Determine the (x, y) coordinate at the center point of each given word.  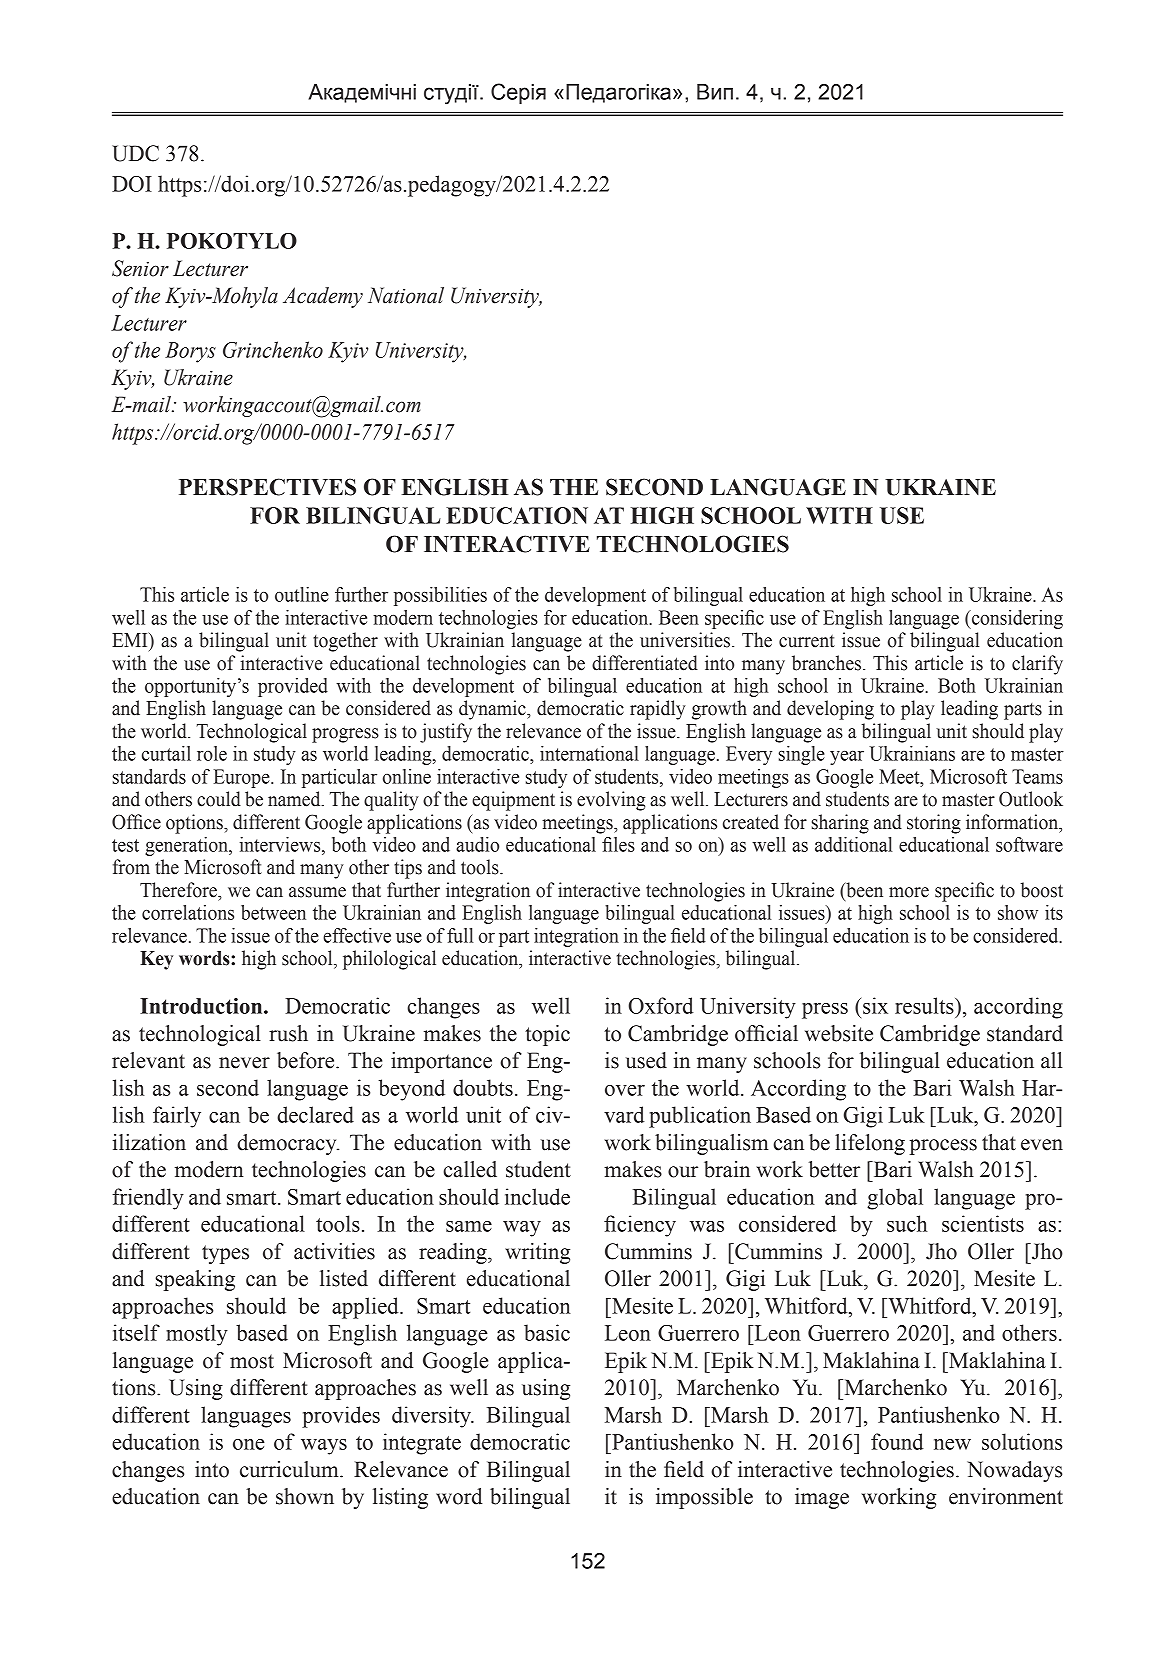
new (952, 1444)
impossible (704, 1498)
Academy (323, 297)
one (249, 1444)
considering (1016, 619)
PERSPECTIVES (267, 487)
